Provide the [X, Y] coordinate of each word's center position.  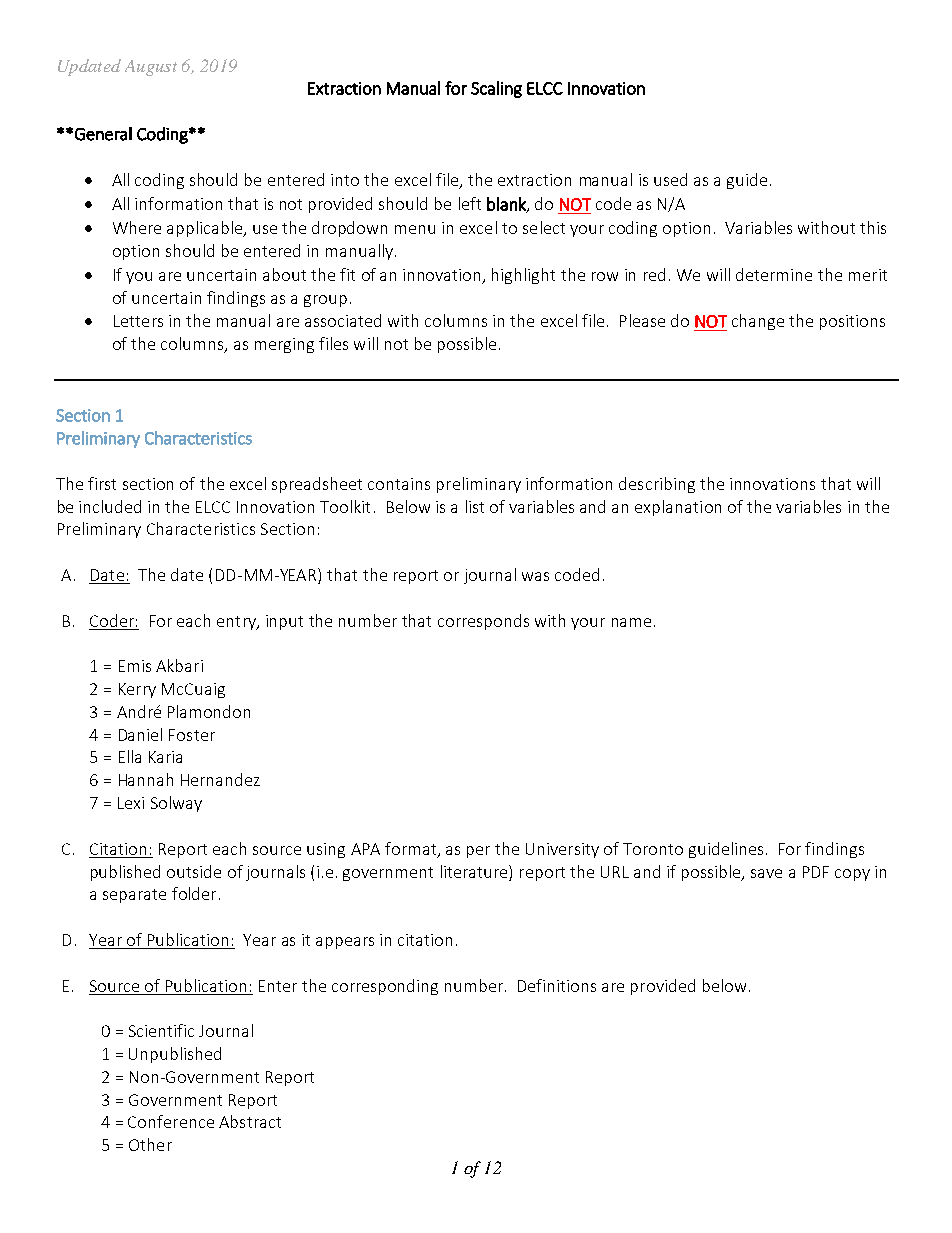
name [631, 622]
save [766, 873]
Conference [171, 1121]
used [670, 179]
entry [237, 623]
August [151, 68]
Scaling [496, 89]
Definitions [557, 985]
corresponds [483, 622]
